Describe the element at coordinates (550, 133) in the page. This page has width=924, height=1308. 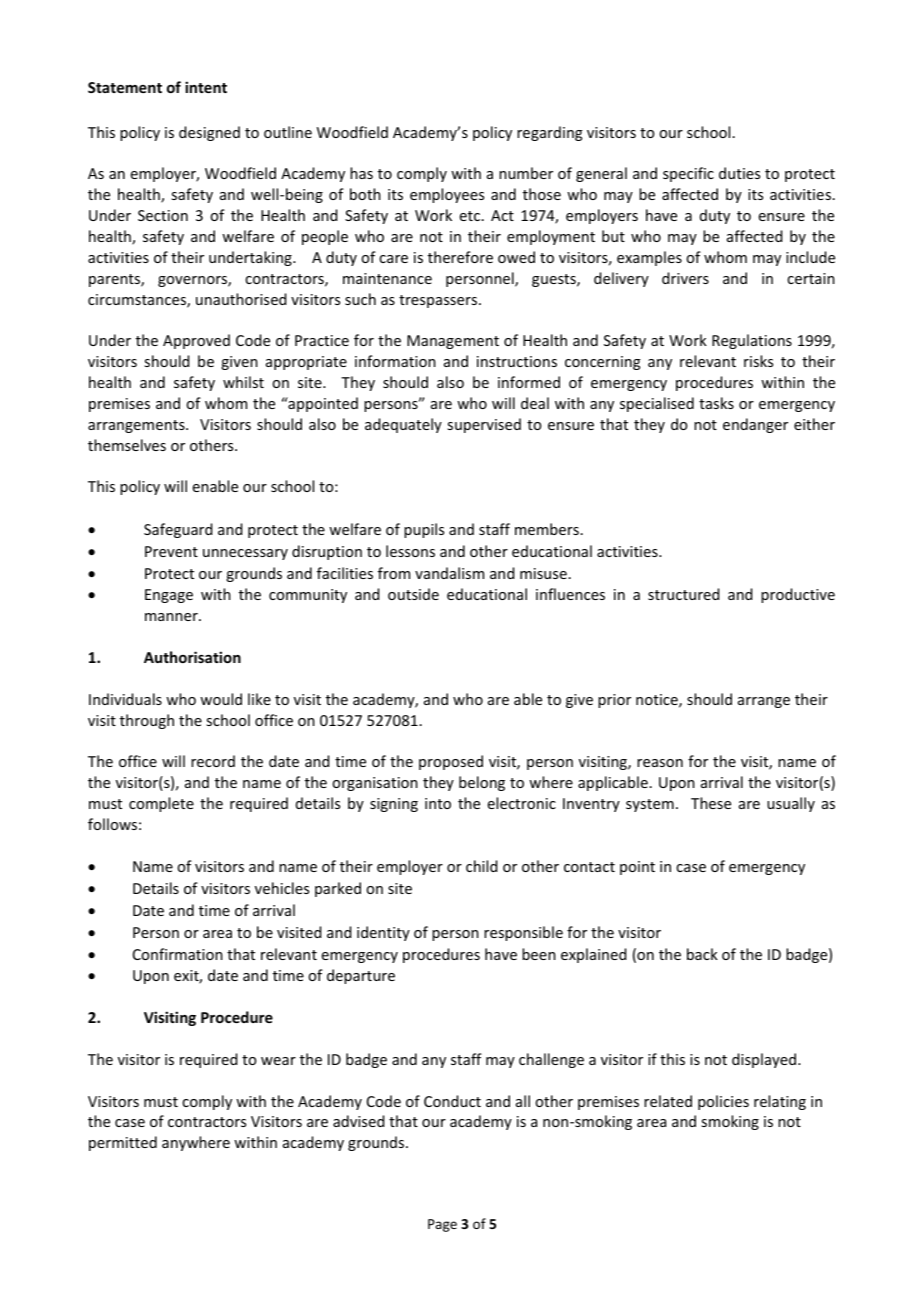
I see `regarding` at that location.
